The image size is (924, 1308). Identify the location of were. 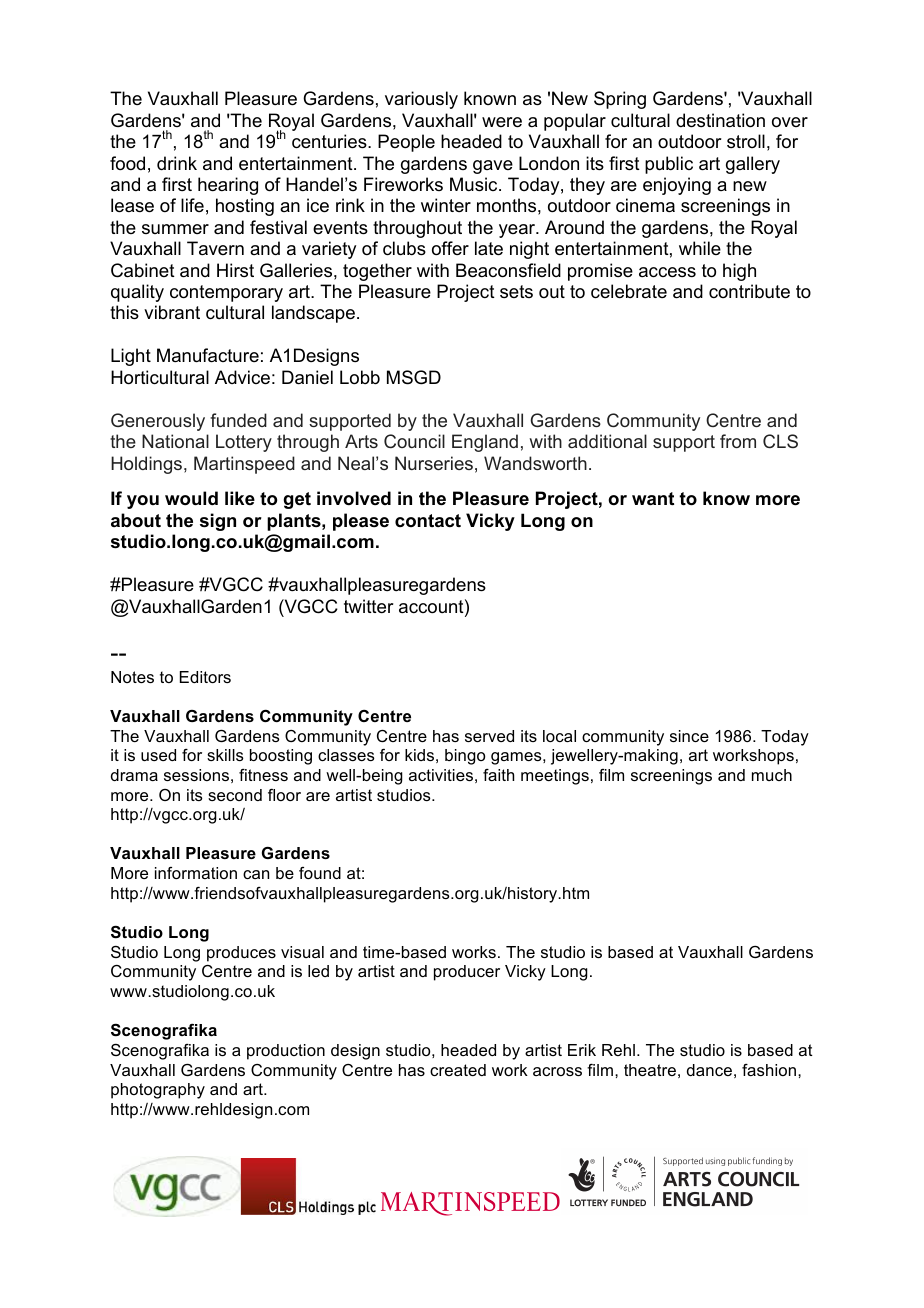
(502, 122).
